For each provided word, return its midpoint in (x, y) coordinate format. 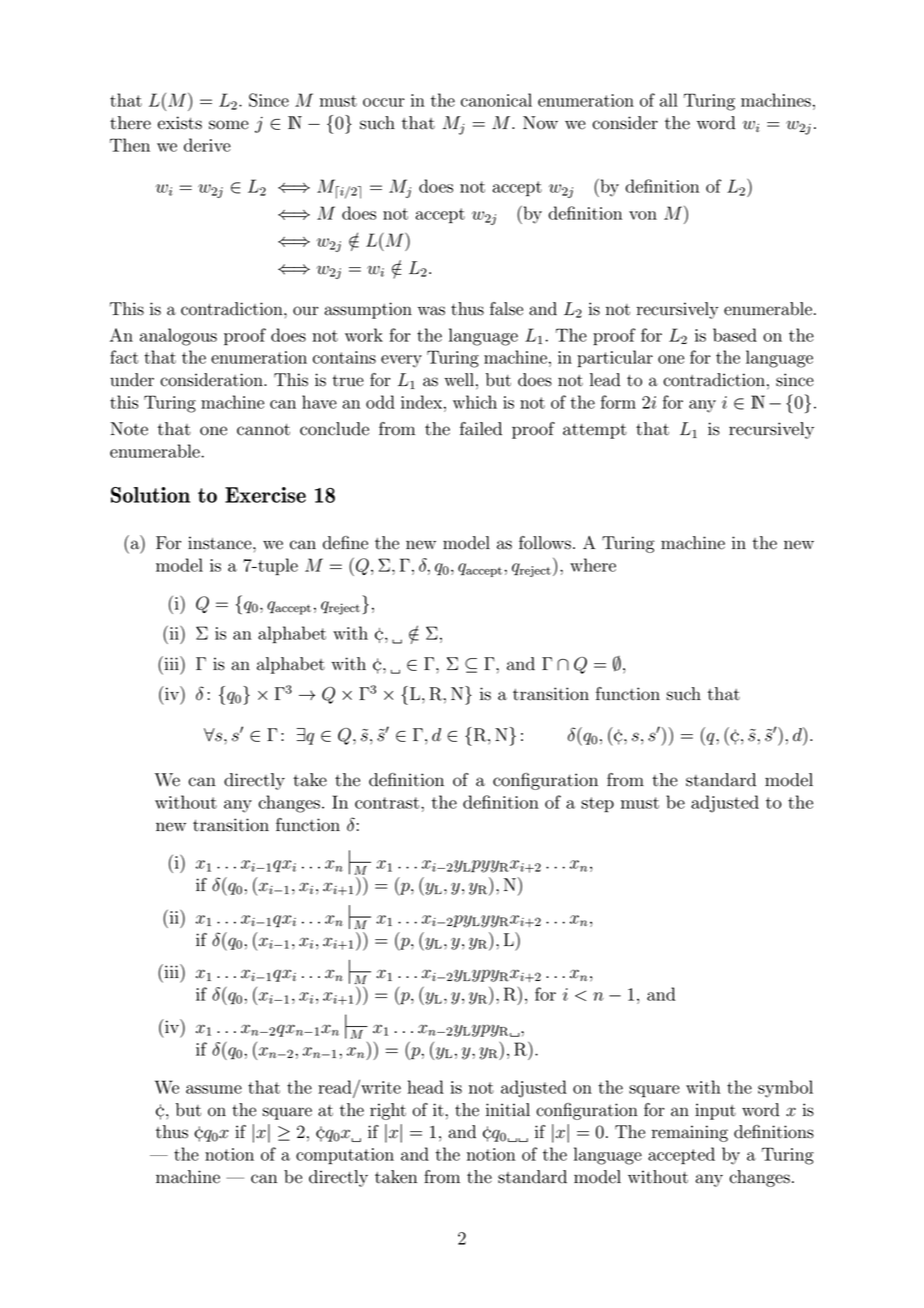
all (669, 100)
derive (207, 145)
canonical (496, 100)
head (425, 1087)
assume (214, 1089)
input (715, 1111)
